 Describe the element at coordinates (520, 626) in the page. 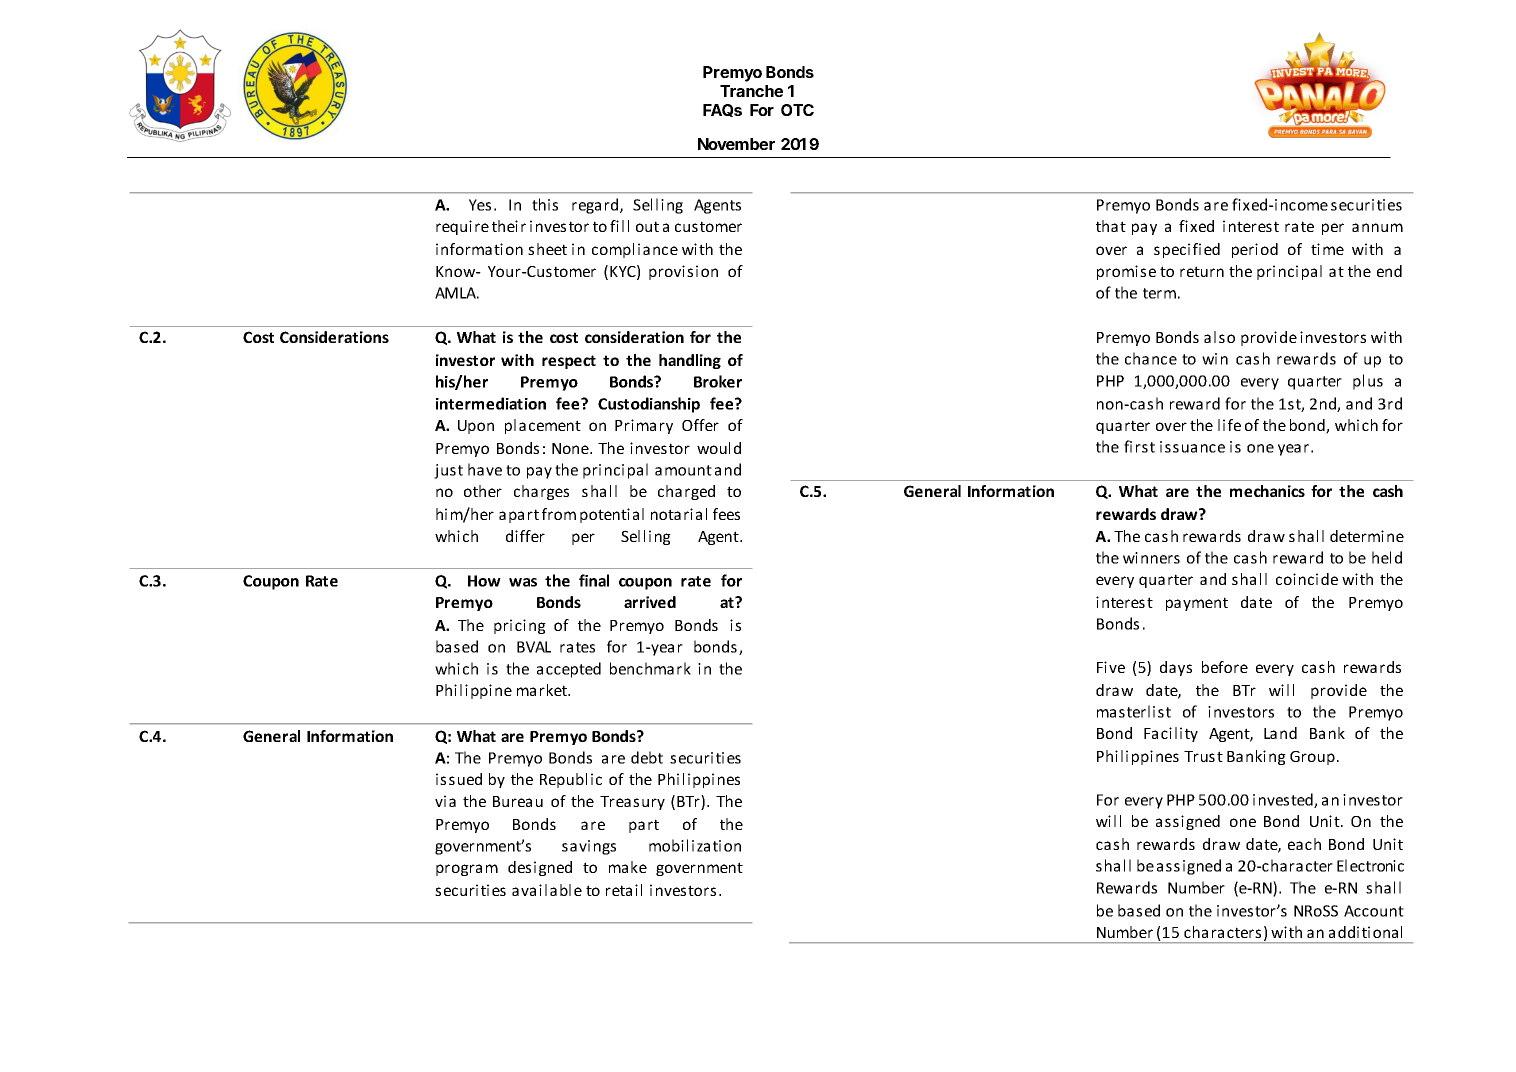

I see `pricing` at that location.
